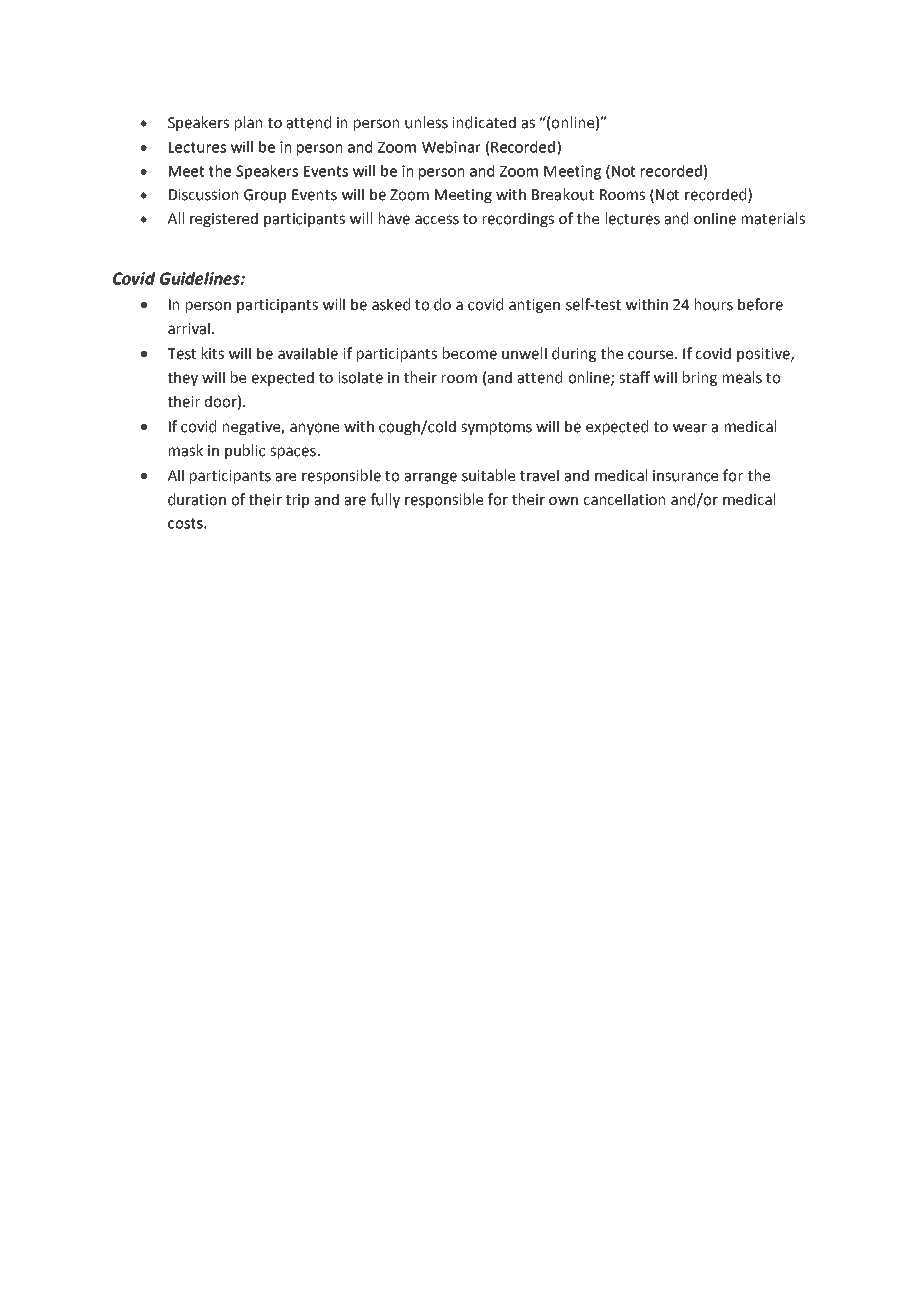 The height and width of the screenshot is (1308, 924). Describe the element at coordinates (484, 122) in the screenshot. I see `indicated` at that location.
